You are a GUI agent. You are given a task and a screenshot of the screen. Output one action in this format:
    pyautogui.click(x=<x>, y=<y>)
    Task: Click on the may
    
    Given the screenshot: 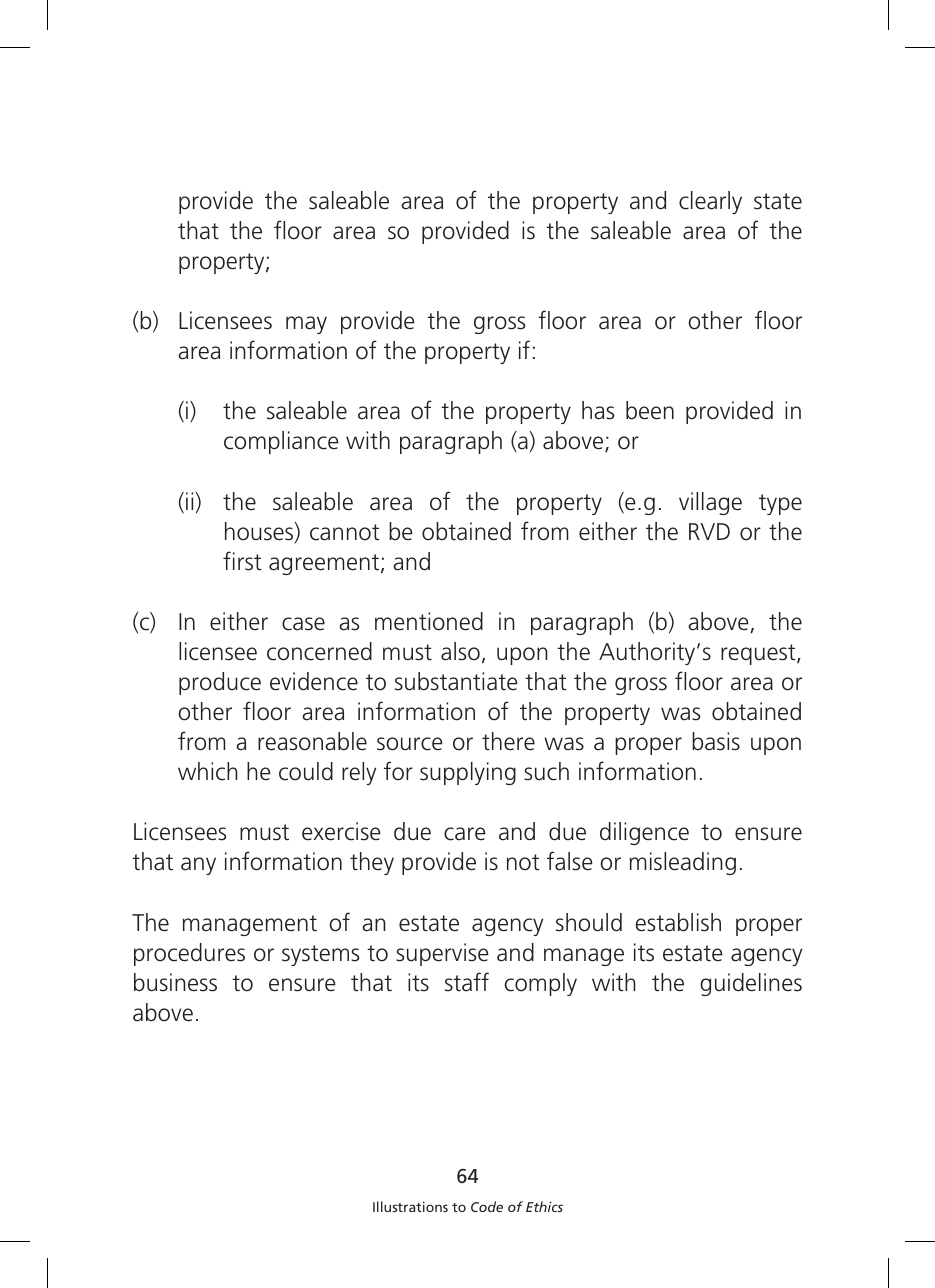 What is the action you would take?
    pyautogui.click(x=306, y=325)
